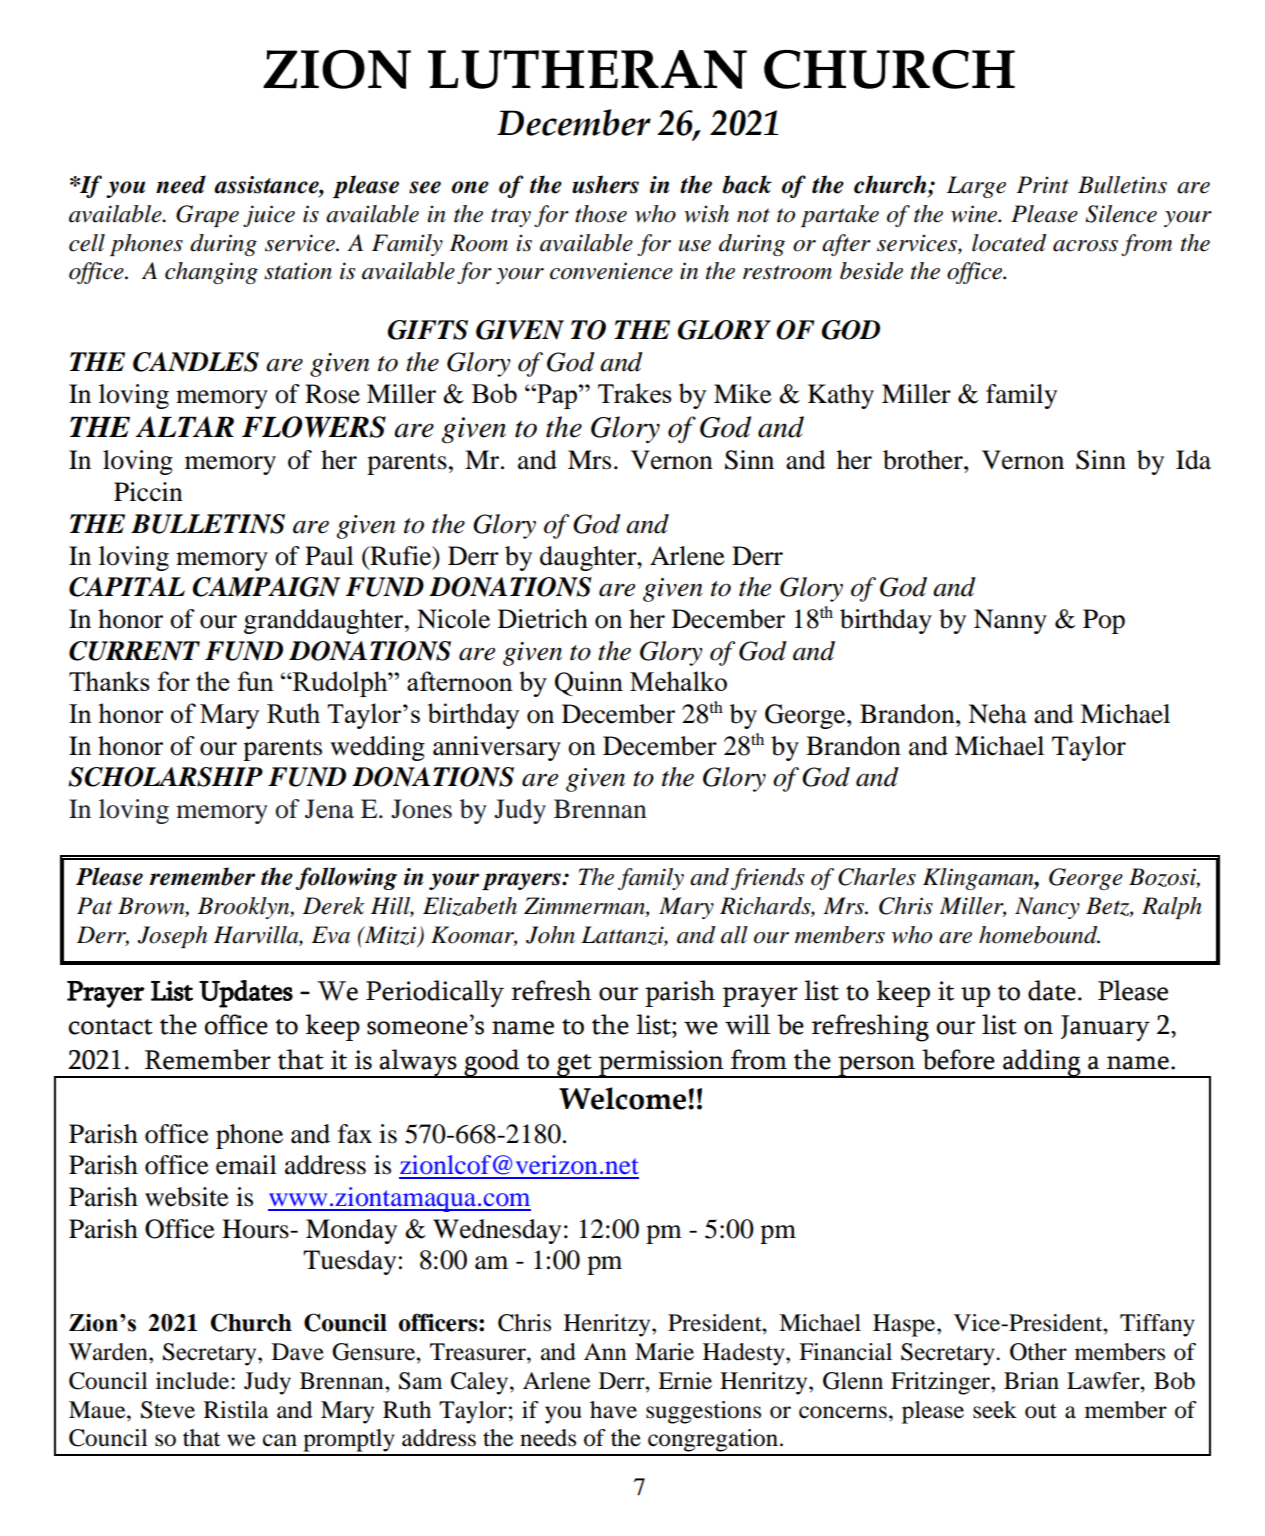 The height and width of the image is (1536, 1265). What do you see at coordinates (207, 216) in the image?
I see `Grape` at bounding box center [207, 216].
